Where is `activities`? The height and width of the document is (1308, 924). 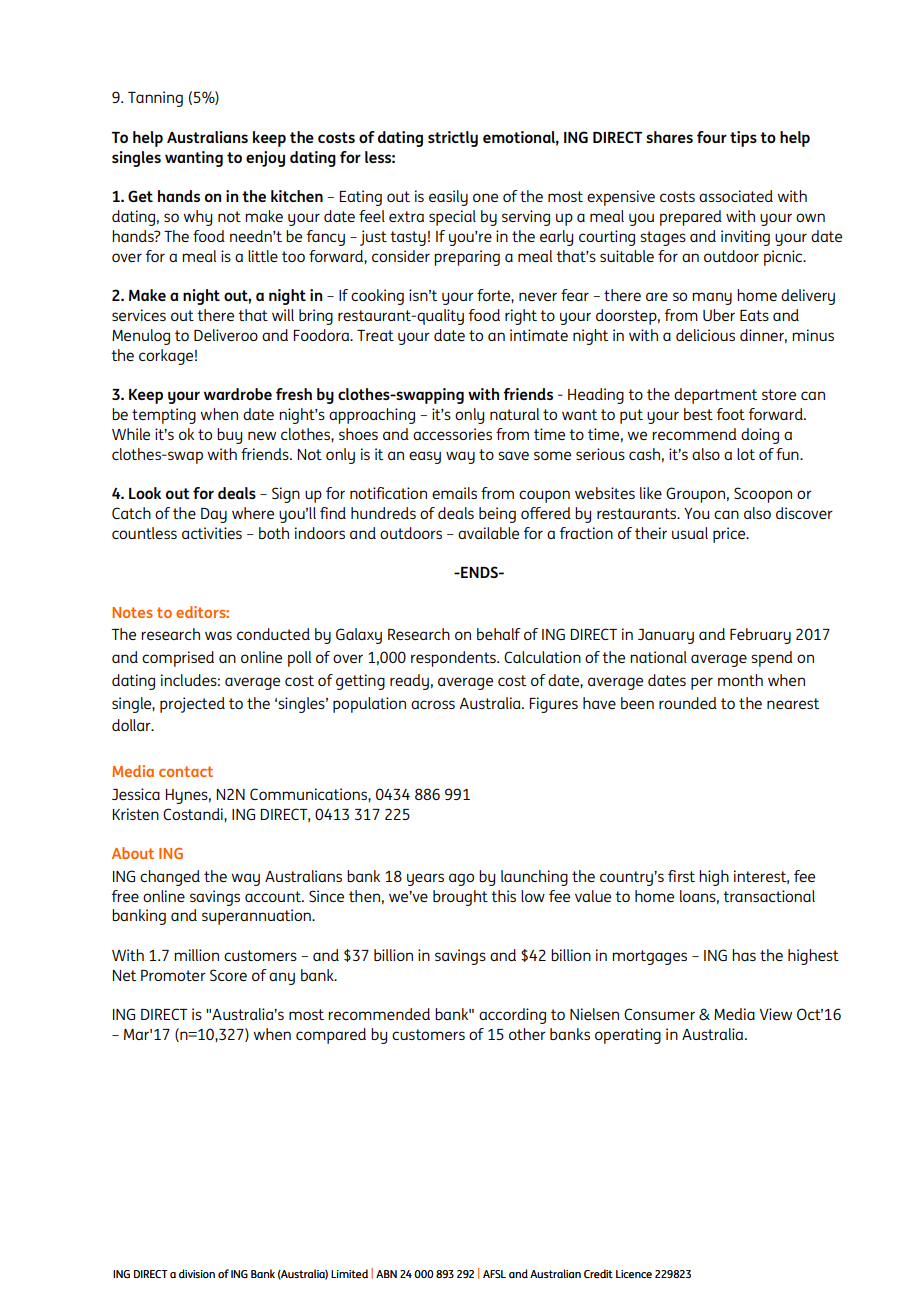 activities is located at coordinates (212, 533).
